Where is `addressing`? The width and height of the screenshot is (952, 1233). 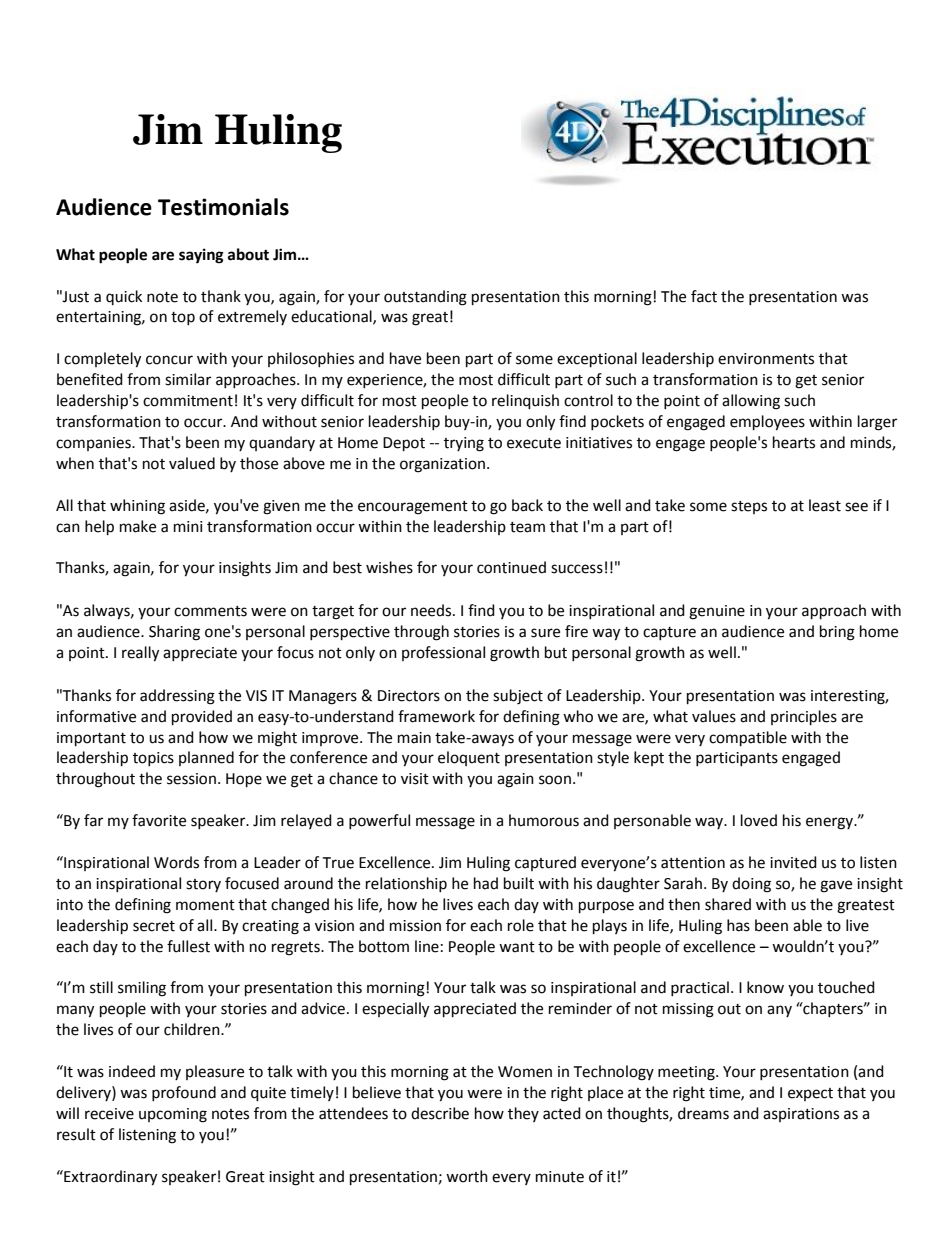
addressing is located at coordinates (177, 697).
